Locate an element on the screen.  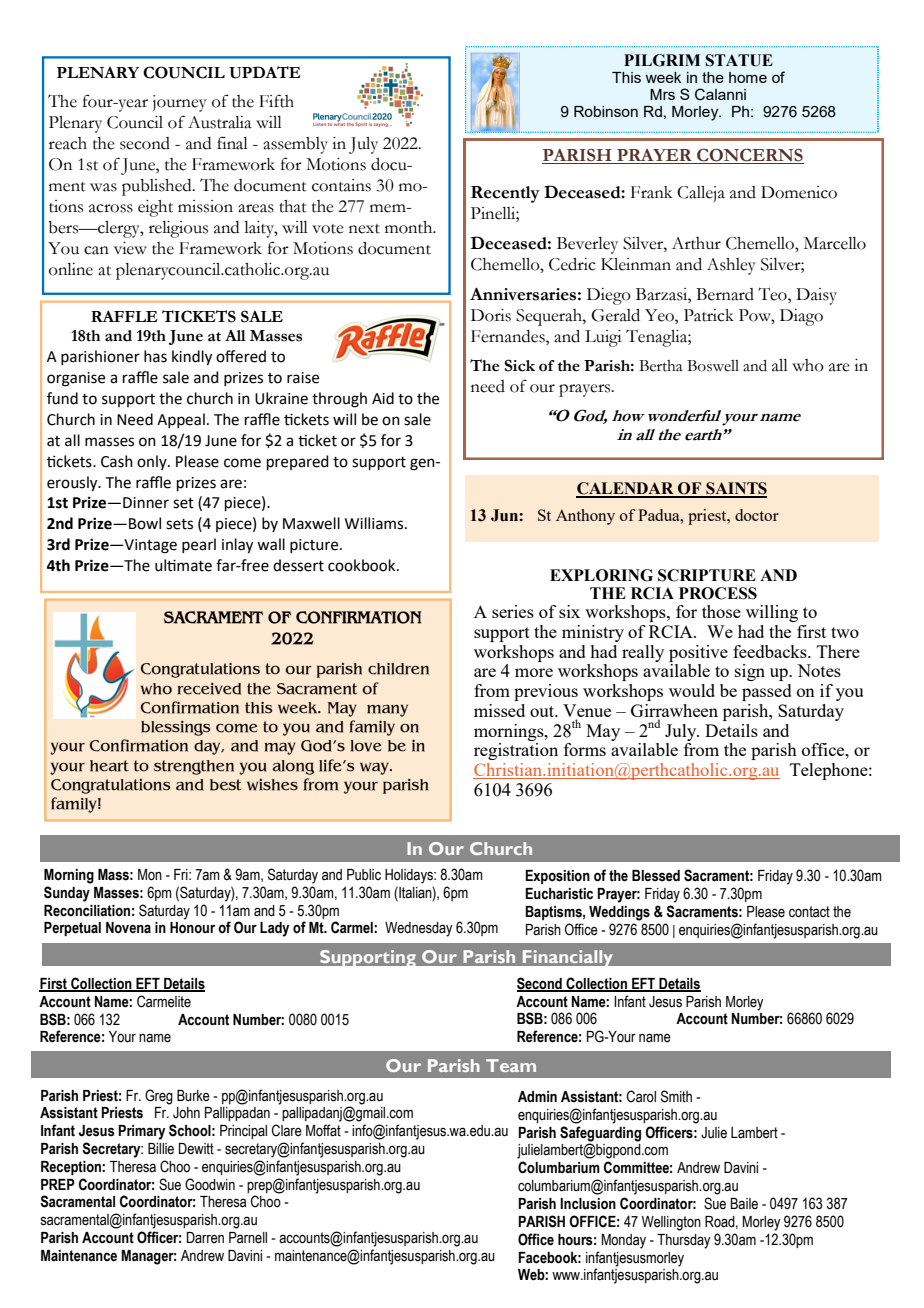
feedbacks is located at coordinates (771, 651).
